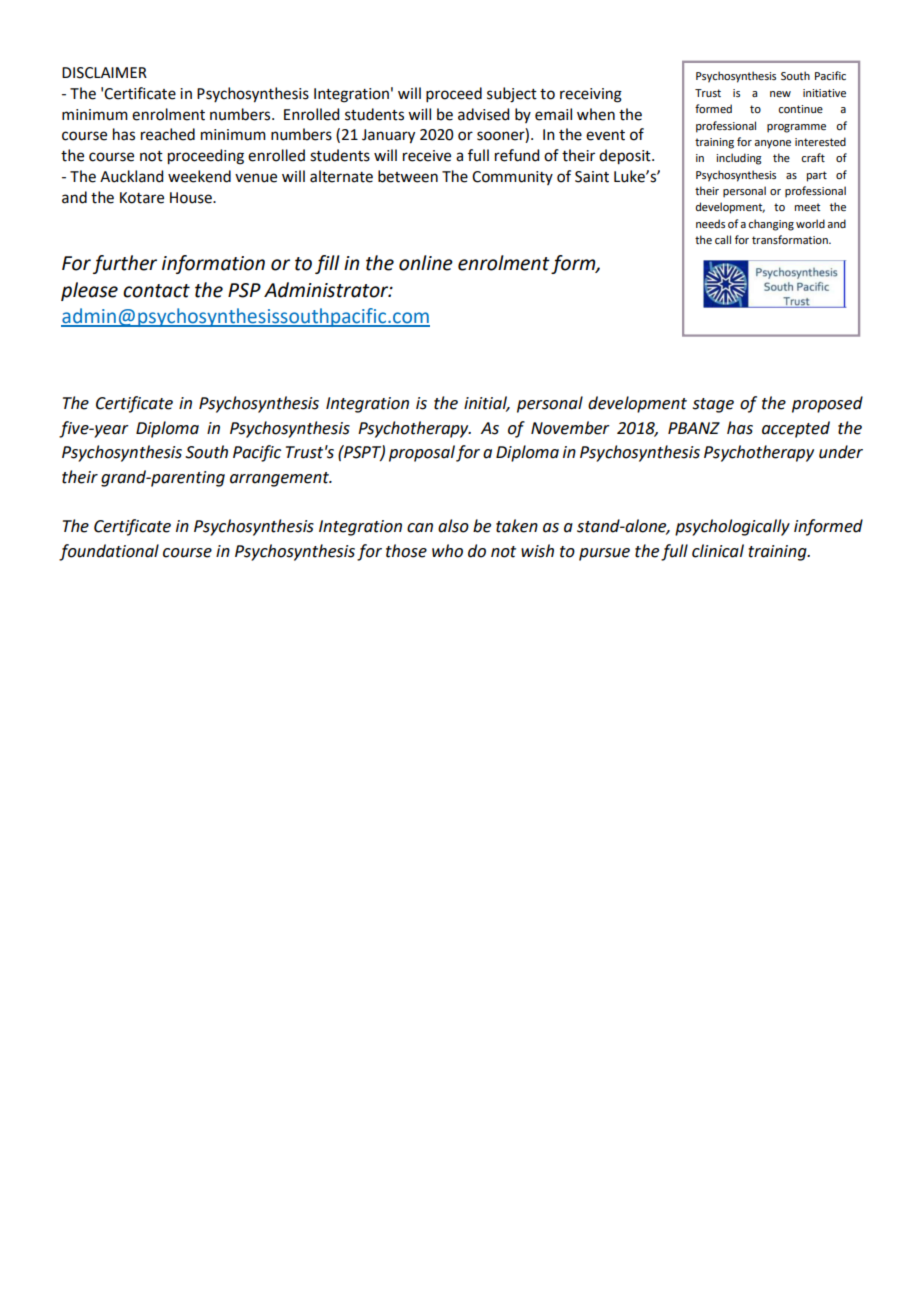  Describe the element at coordinates (512, 95) in the screenshot. I see `subject` at that location.
